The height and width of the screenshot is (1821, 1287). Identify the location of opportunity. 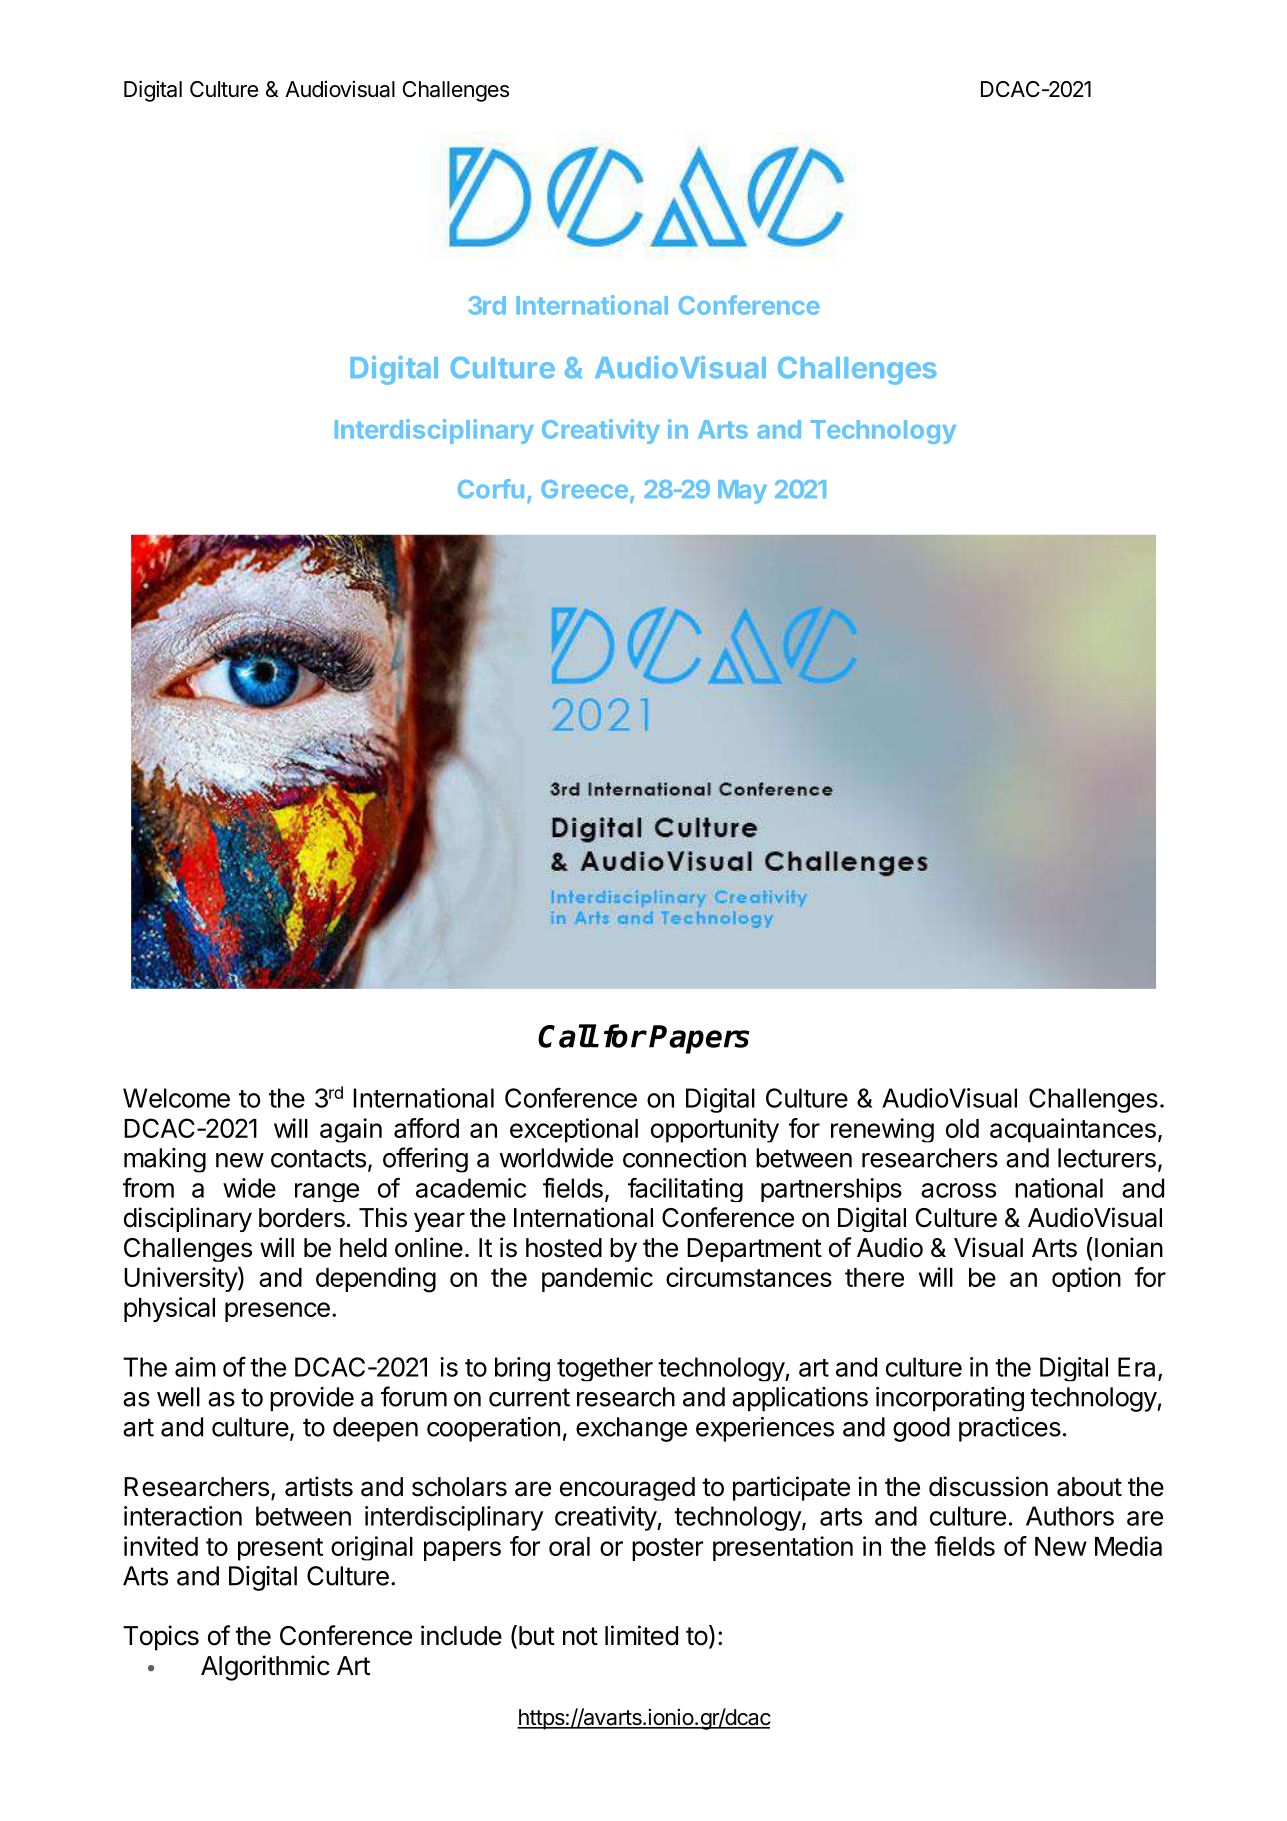
(715, 1130).
